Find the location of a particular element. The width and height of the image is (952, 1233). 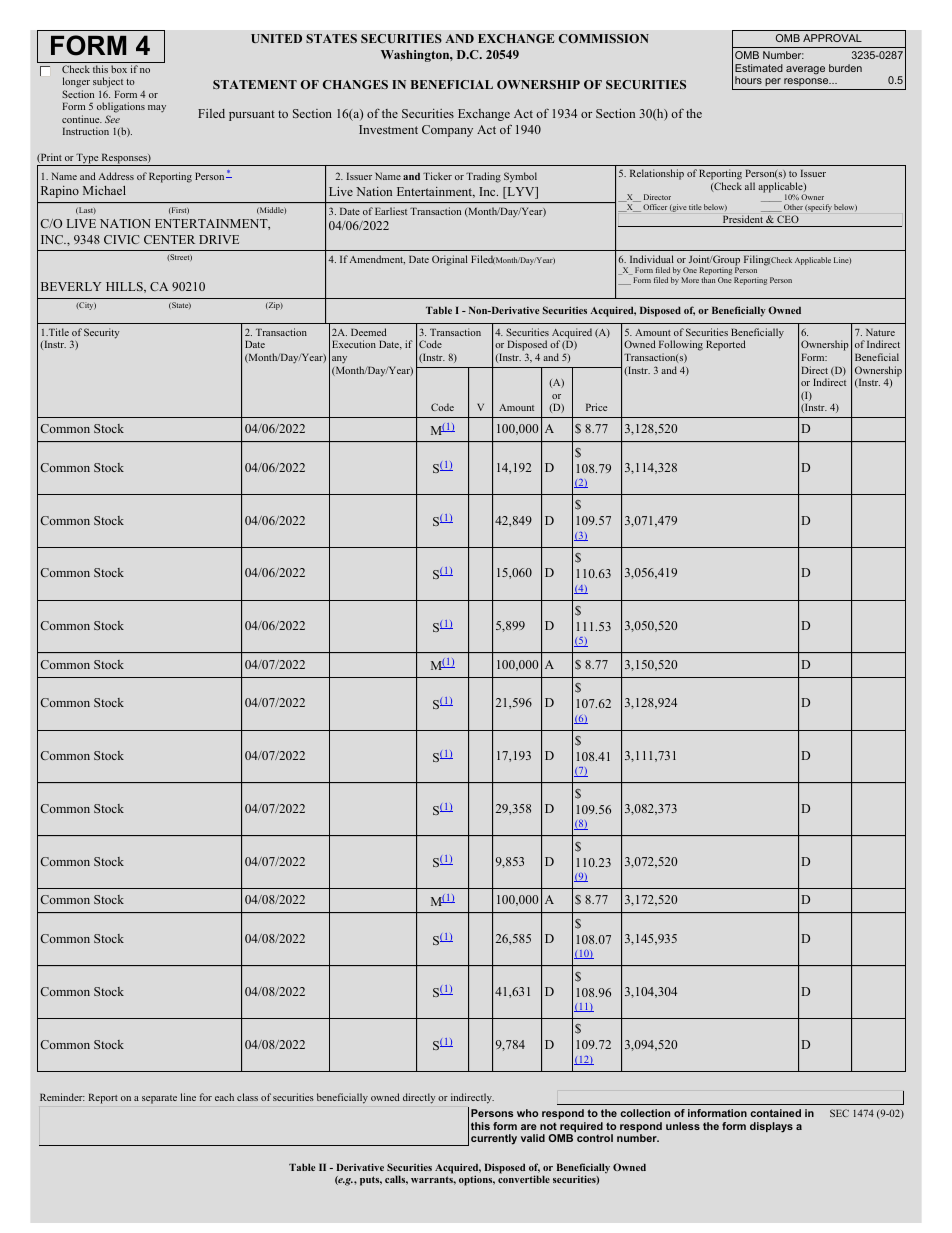

who is located at coordinates (527, 1113).
